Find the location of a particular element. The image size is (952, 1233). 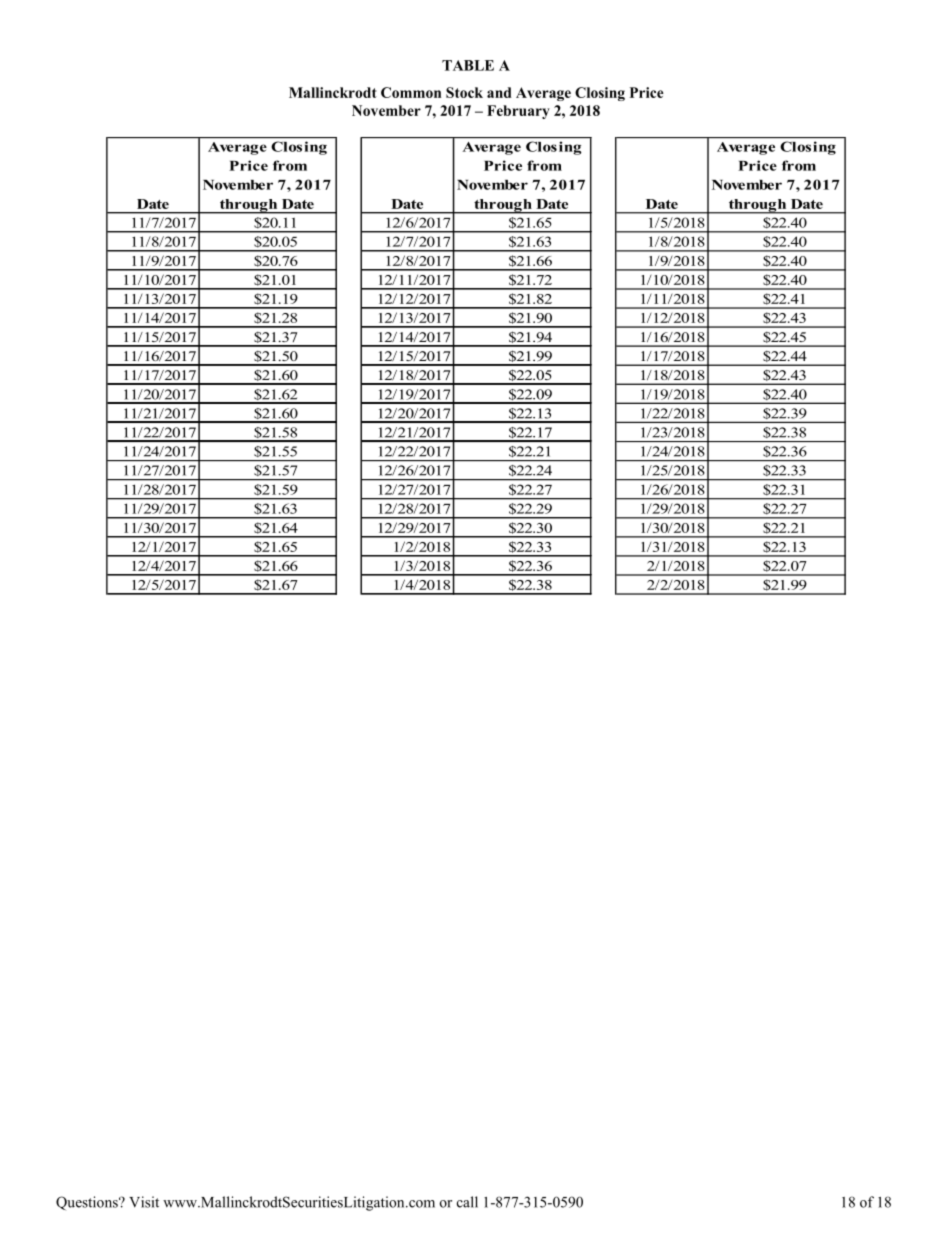

call is located at coordinates (467, 1202).
